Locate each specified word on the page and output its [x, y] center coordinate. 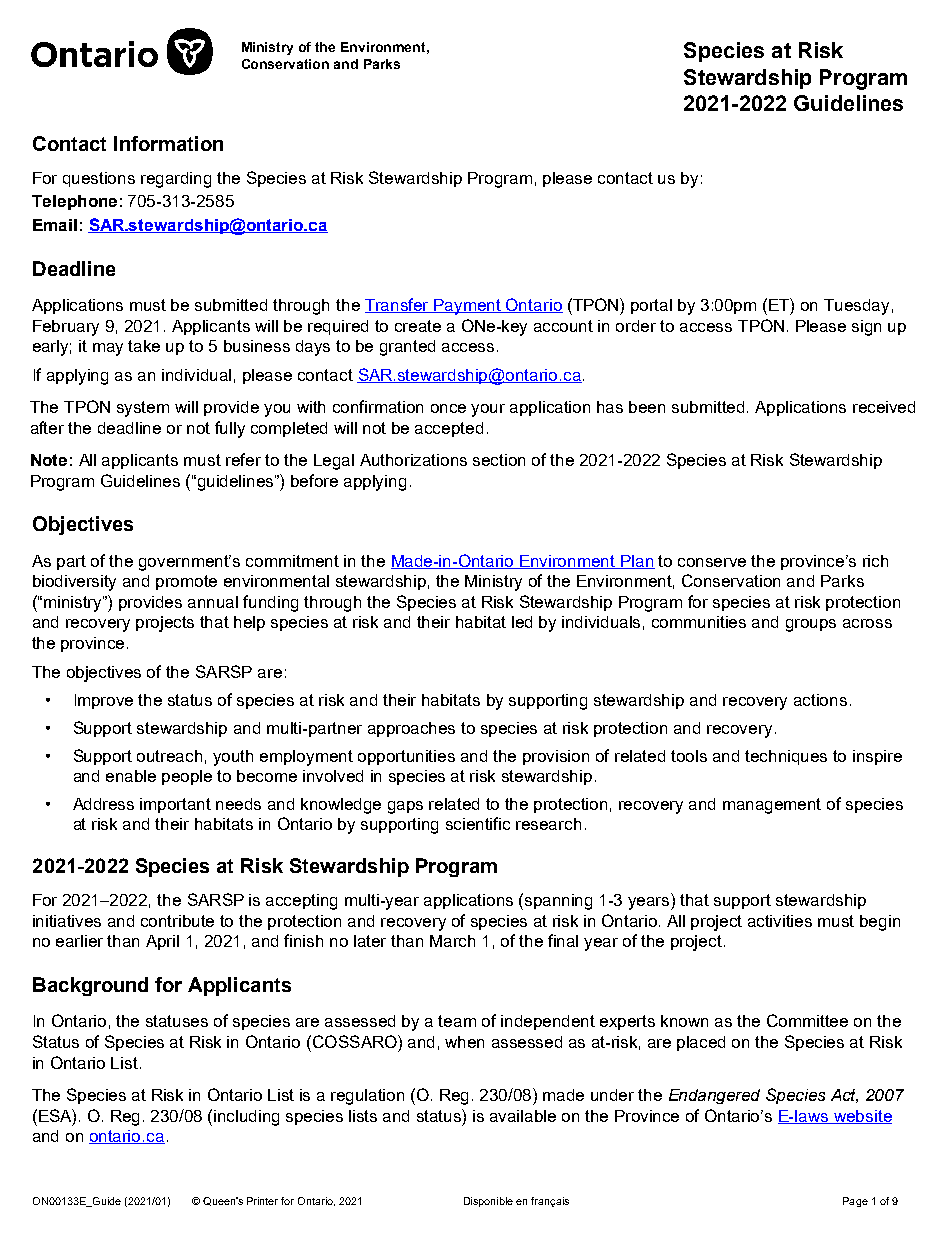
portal [651, 306]
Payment [468, 307]
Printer [262, 1201]
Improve [104, 701]
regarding [176, 180]
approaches [411, 729]
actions [820, 700]
